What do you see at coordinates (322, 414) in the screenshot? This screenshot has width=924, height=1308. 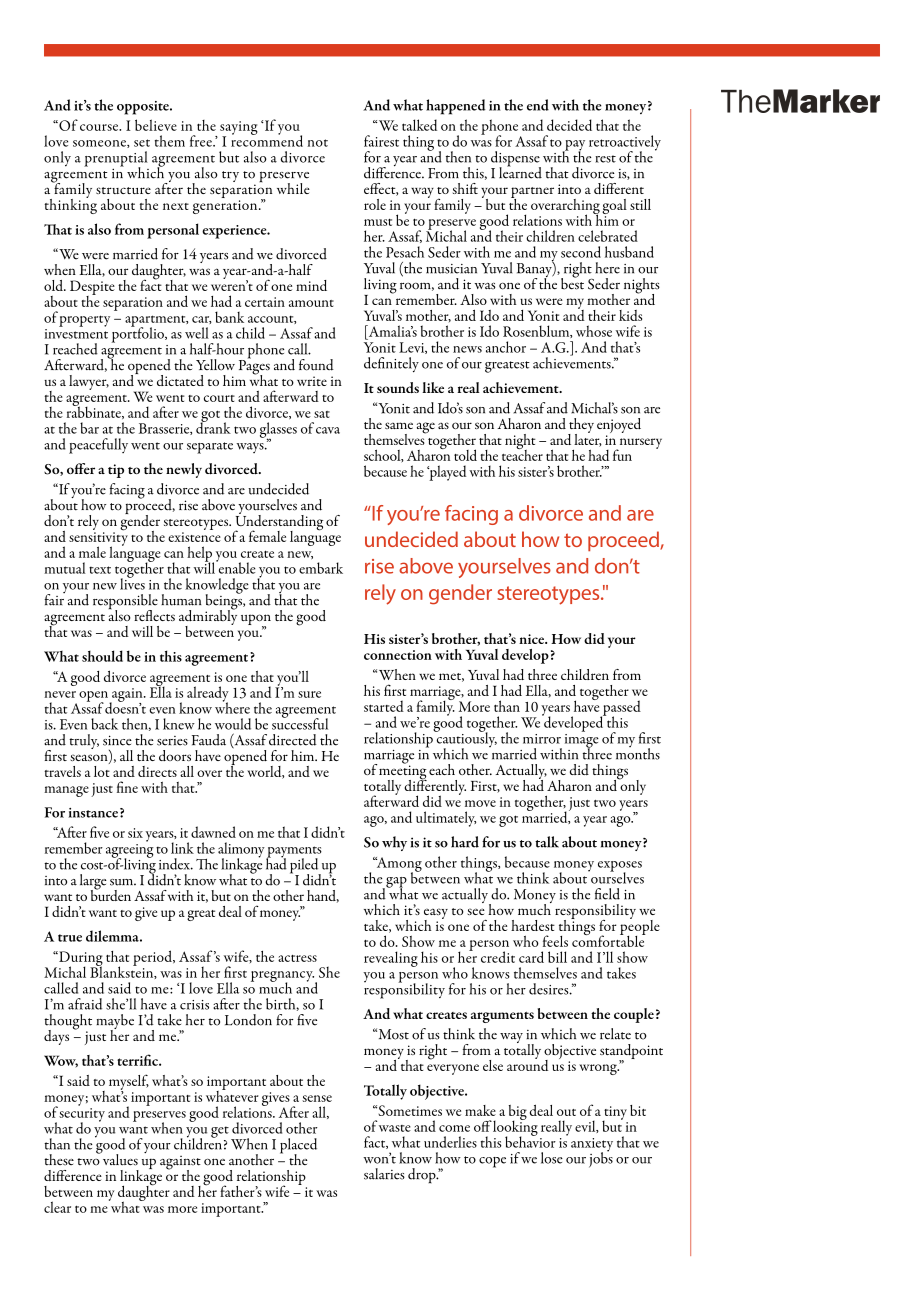 I see `sat` at bounding box center [322, 414].
